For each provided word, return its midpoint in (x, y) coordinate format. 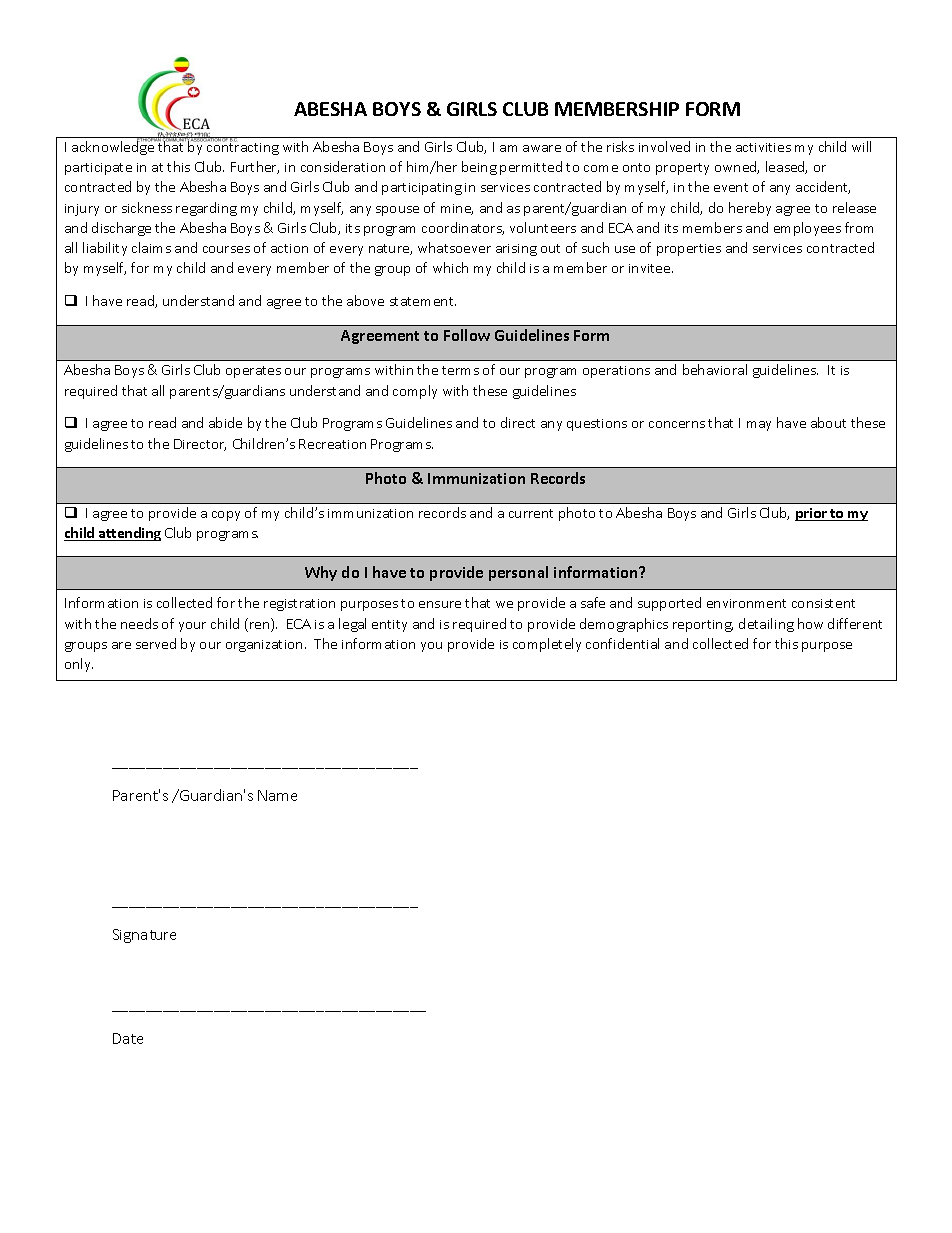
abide (225, 422)
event (731, 187)
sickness (147, 207)
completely (547, 645)
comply (415, 392)
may (759, 426)
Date (128, 1038)
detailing (766, 625)
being (479, 168)
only (79, 665)
